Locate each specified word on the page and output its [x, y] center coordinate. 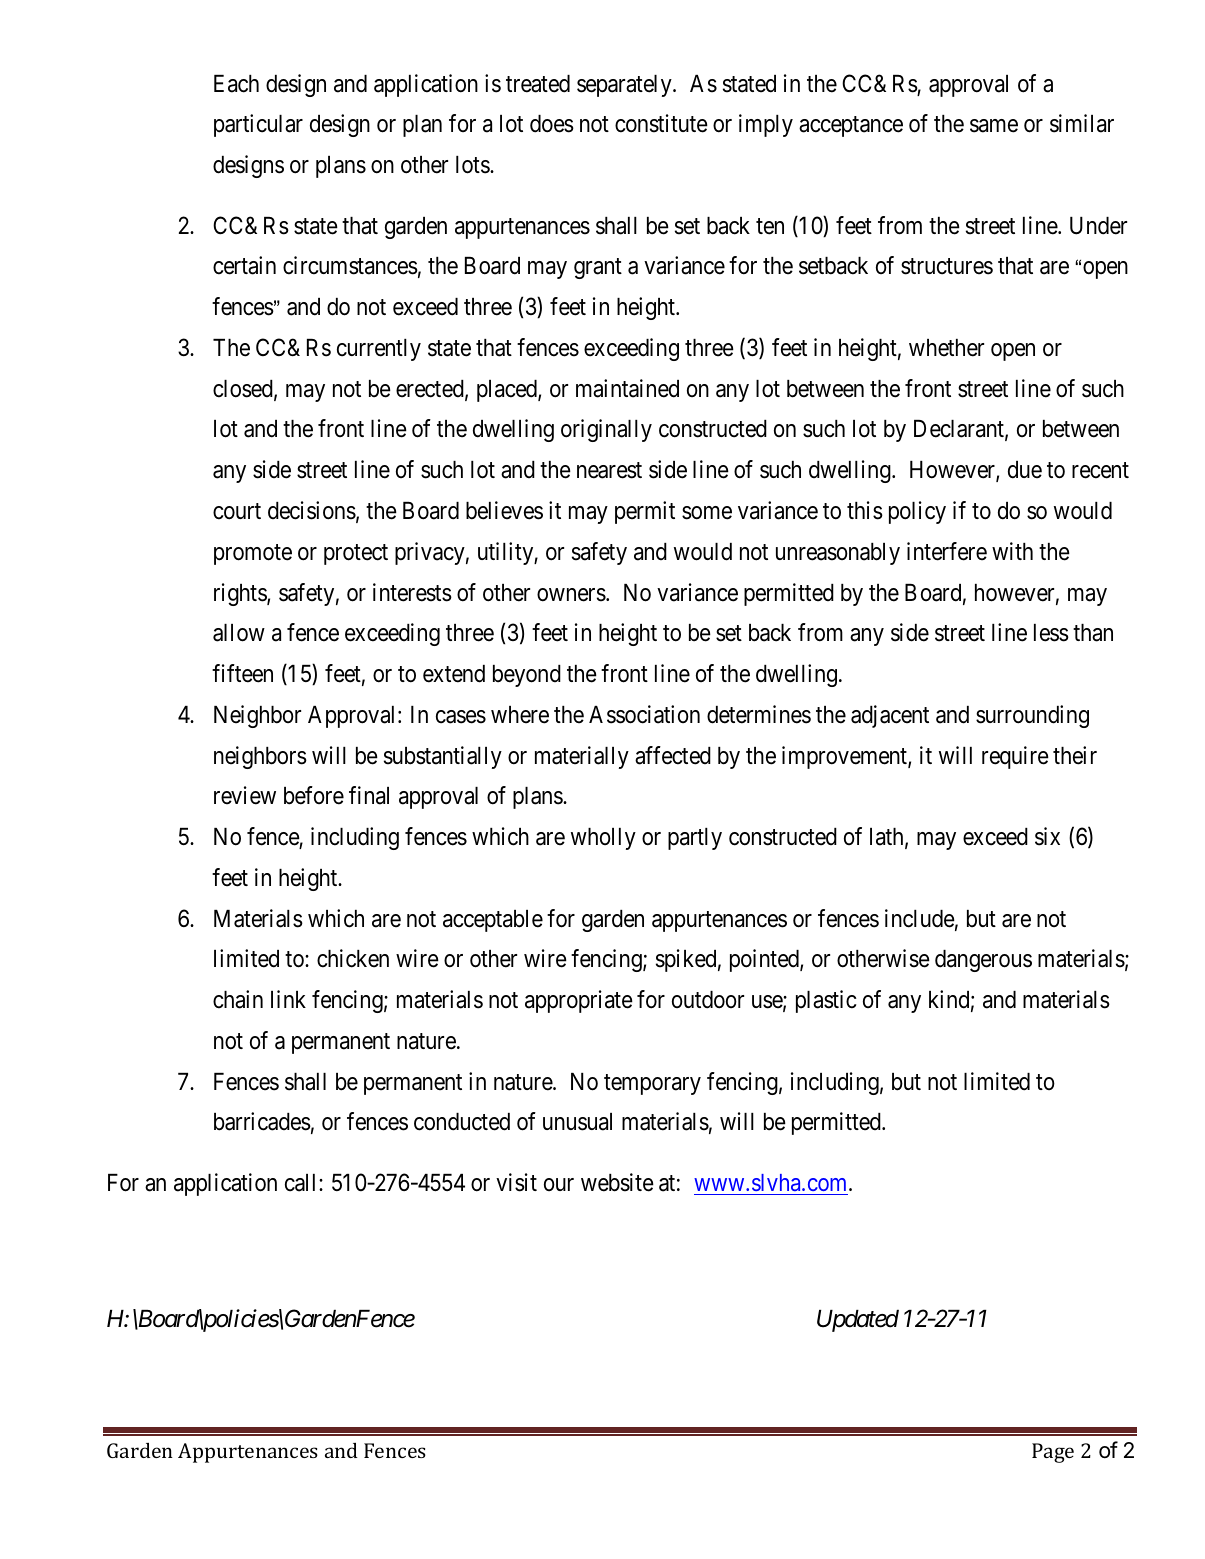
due [1025, 470]
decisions [312, 510]
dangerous [983, 961]
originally [606, 430]
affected [673, 755]
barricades [262, 1121]
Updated [858, 1321]
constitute [661, 123]
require [1015, 757]
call [302, 1183]
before [314, 795]
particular [258, 125]
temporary [652, 1084]
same [994, 126]
